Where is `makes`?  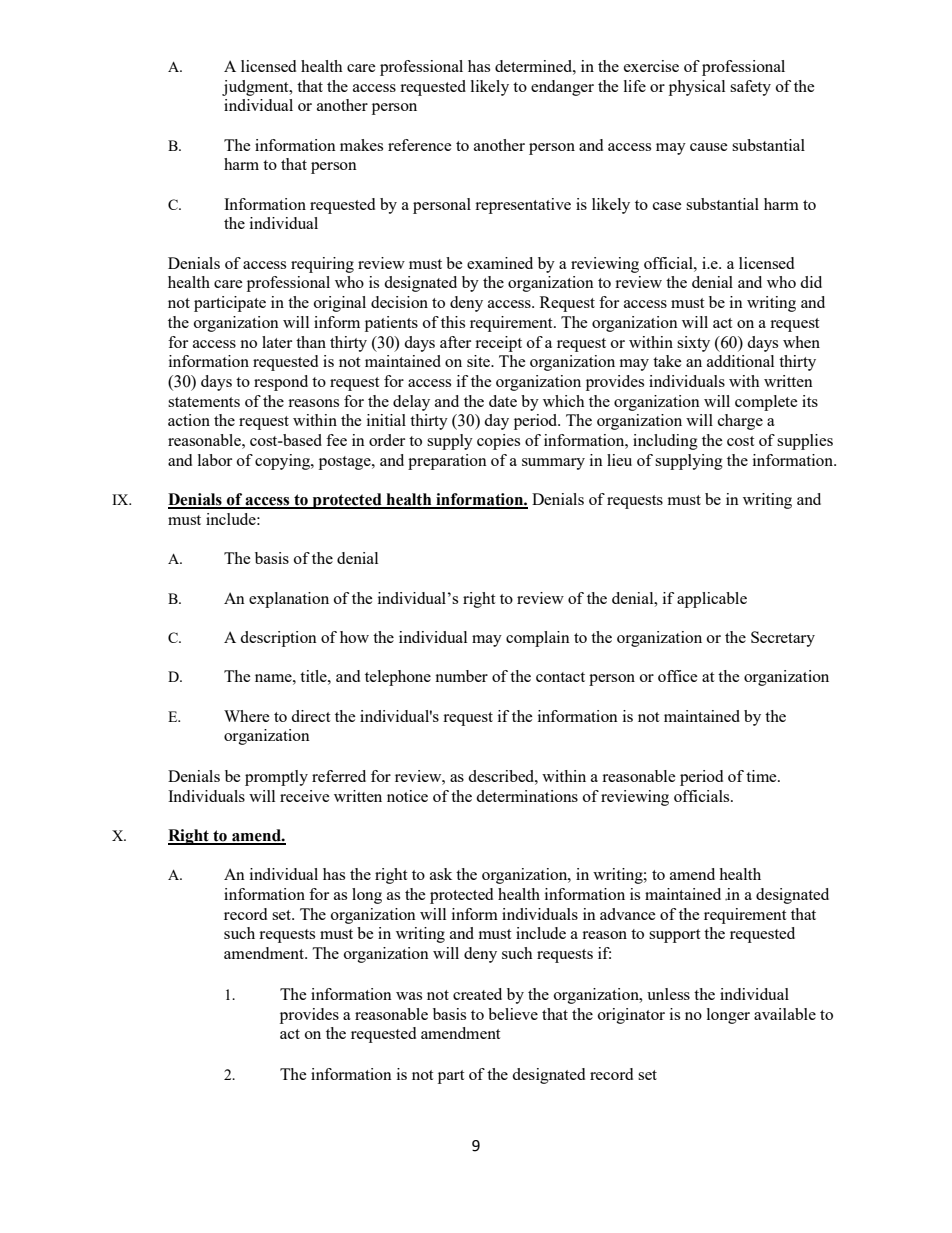
makes is located at coordinates (361, 145).
